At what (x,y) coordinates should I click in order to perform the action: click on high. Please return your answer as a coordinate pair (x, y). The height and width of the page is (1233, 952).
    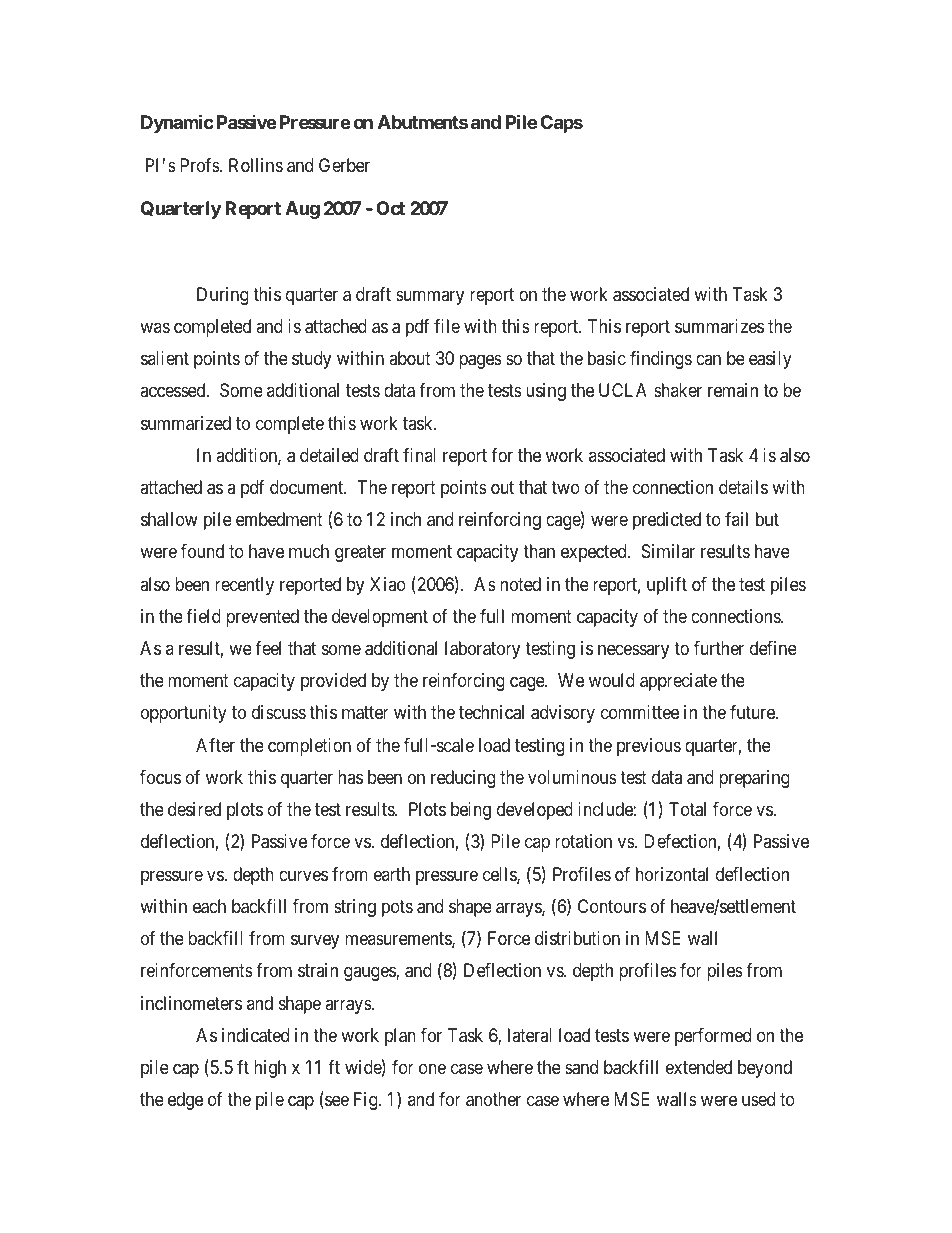
    Looking at the image, I should click on (270, 1069).
